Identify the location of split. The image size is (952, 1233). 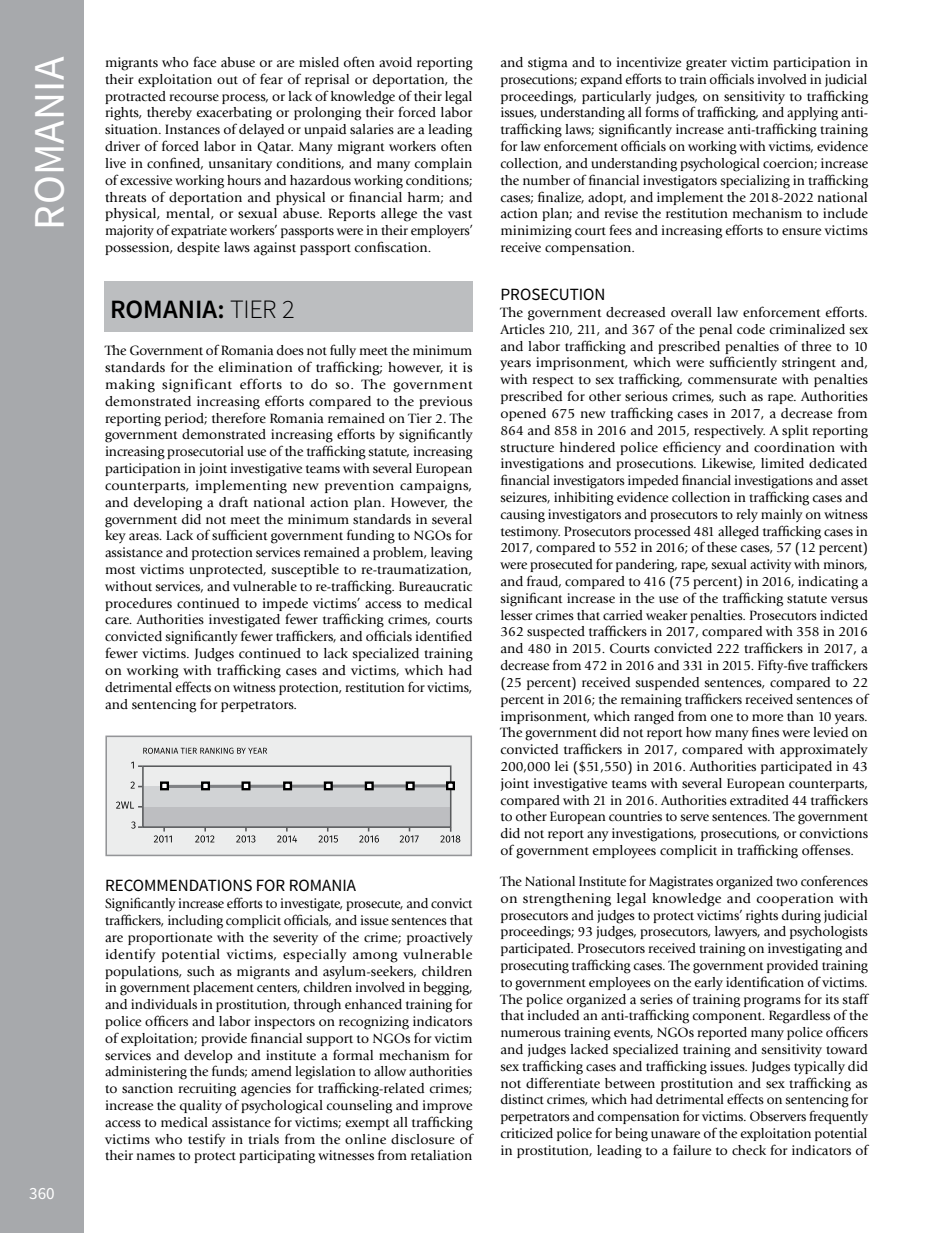
(795, 431).
